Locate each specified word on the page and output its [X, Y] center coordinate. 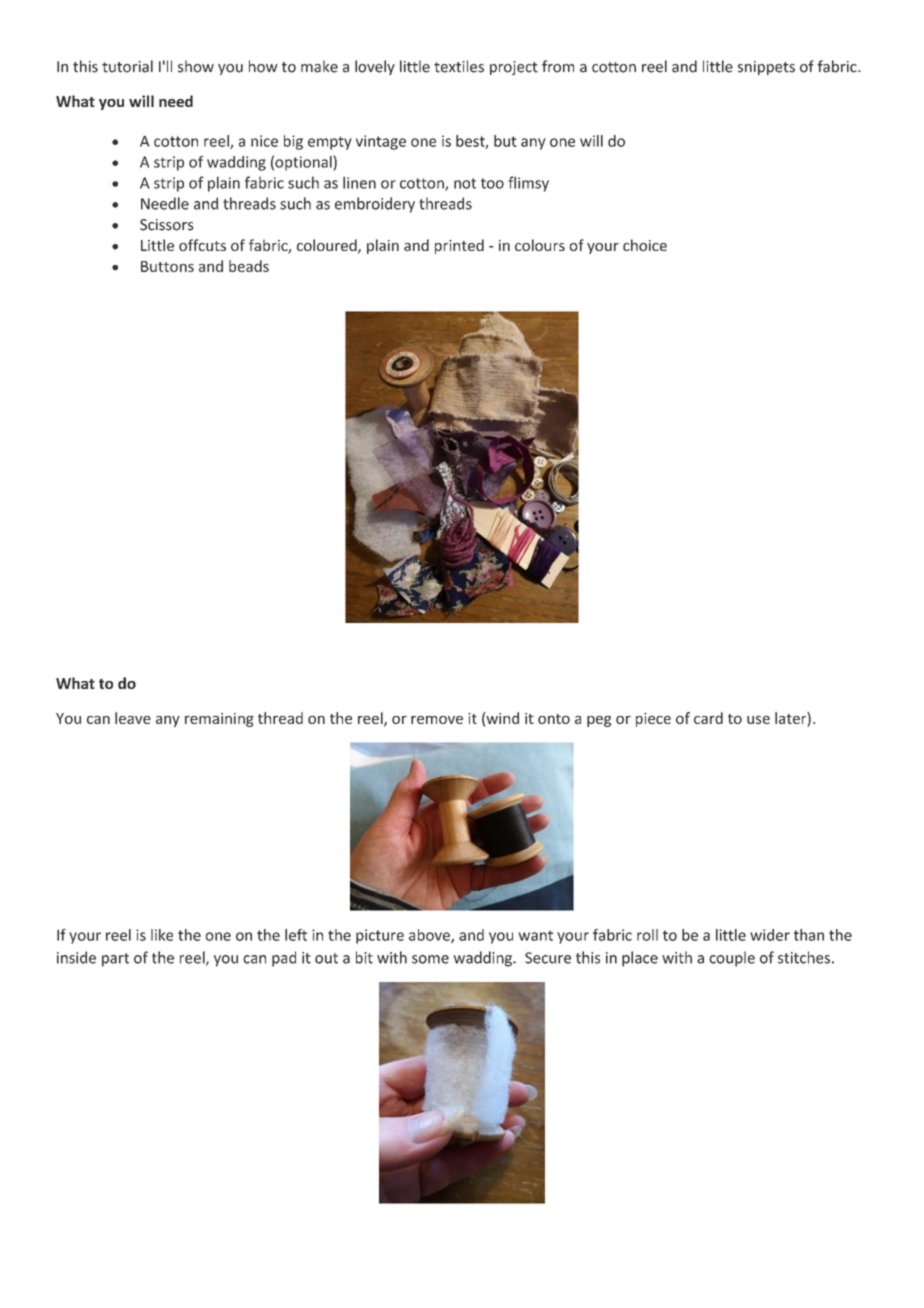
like [162, 935]
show [196, 66]
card [708, 718]
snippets [766, 68]
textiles [459, 66]
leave [133, 718]
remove [437, 719]
